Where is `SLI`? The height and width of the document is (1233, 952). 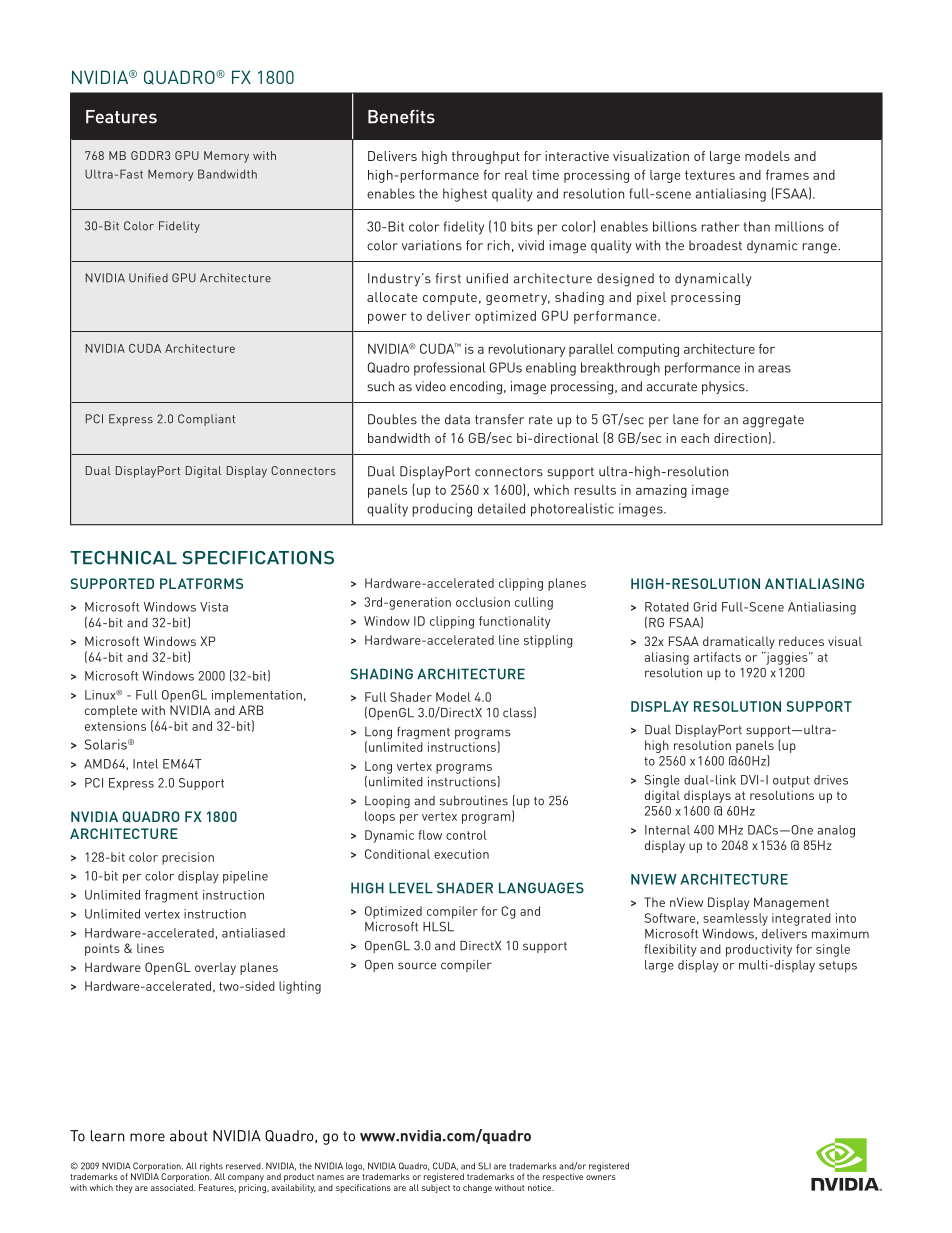
SLI is located at coordinates (484, 1166).
